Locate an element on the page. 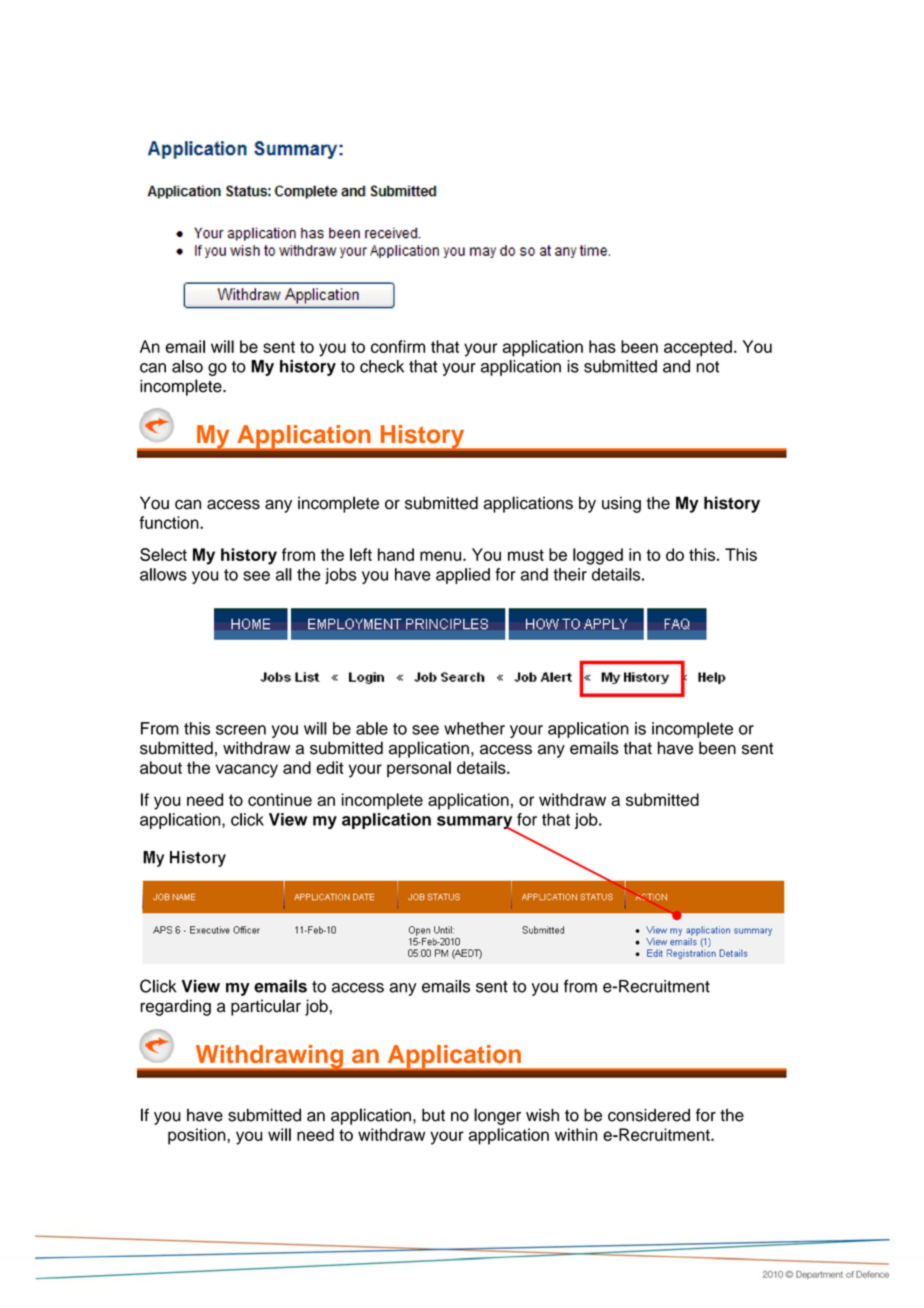  Select is located at coordinates (163, 554).
